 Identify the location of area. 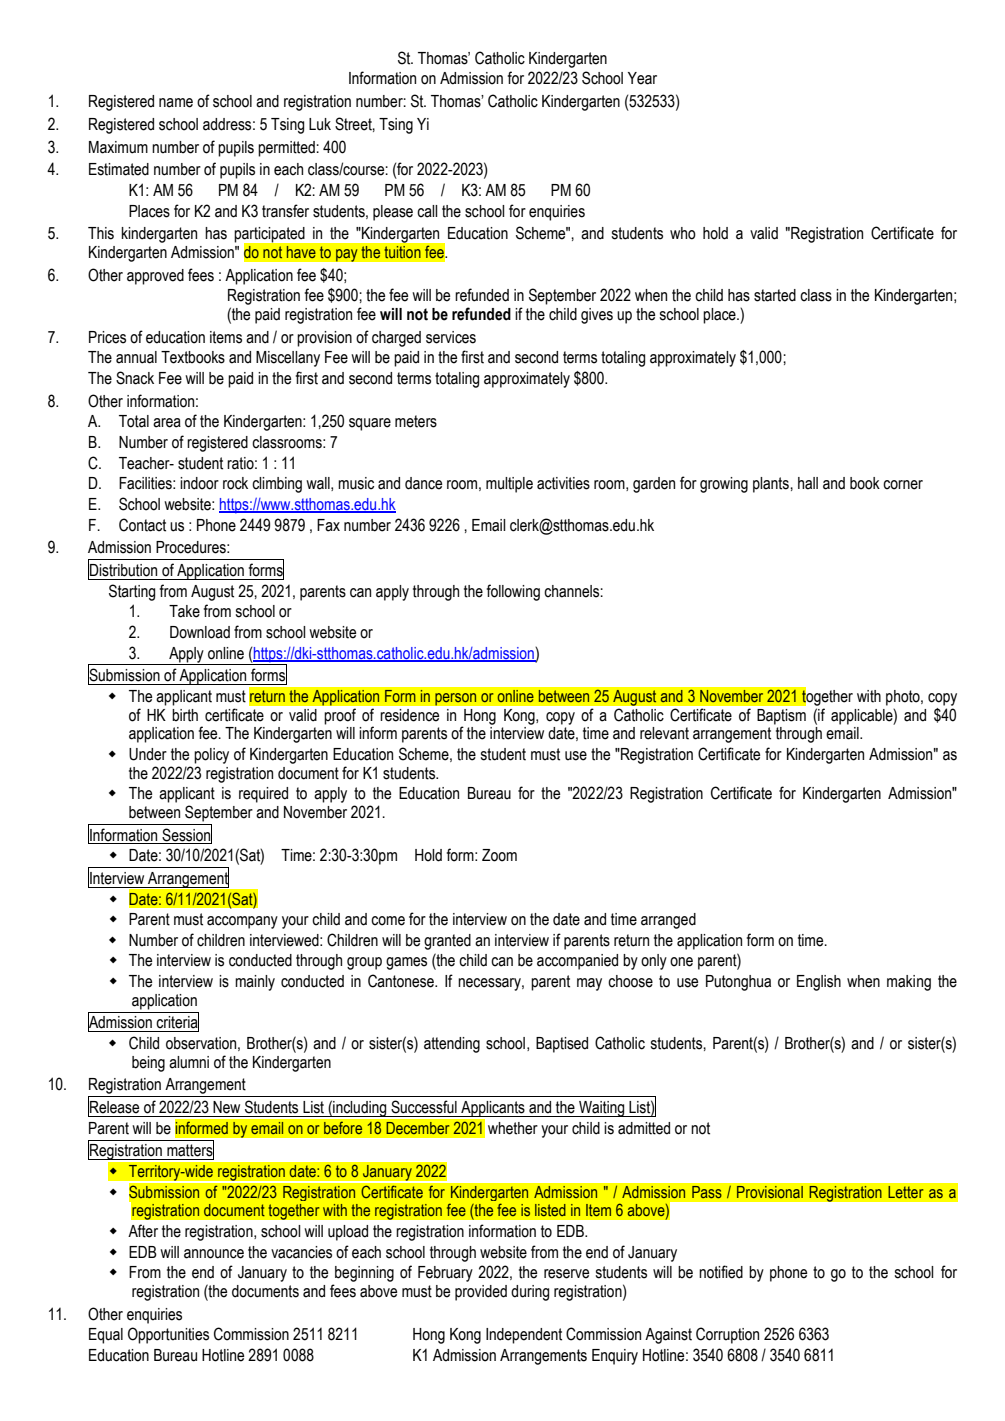
(167, 423).
